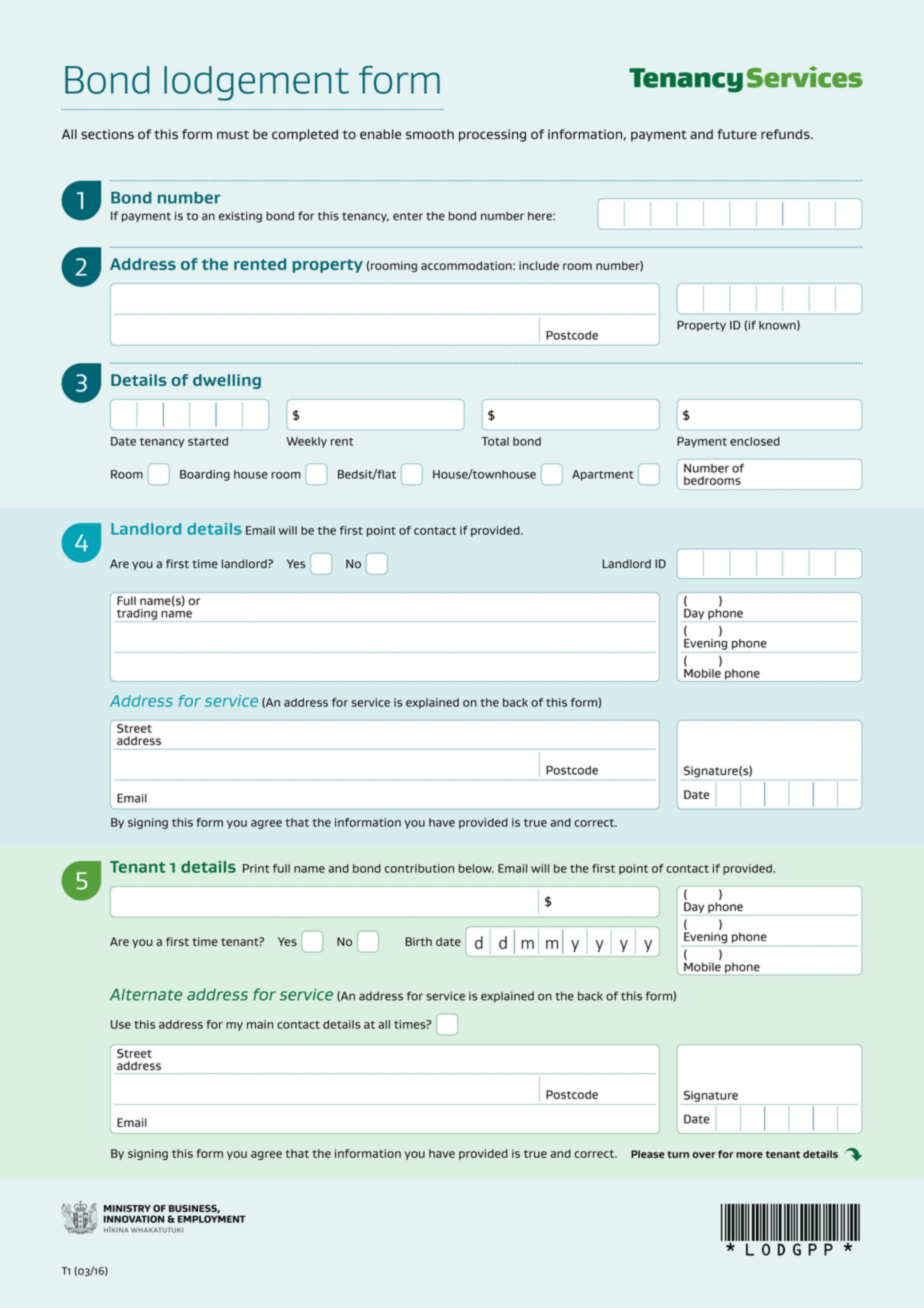 The height and width of the image is (1308, 924). Describe the element at coordinates (419, 941) in the image. I see `Birth` at that location.
